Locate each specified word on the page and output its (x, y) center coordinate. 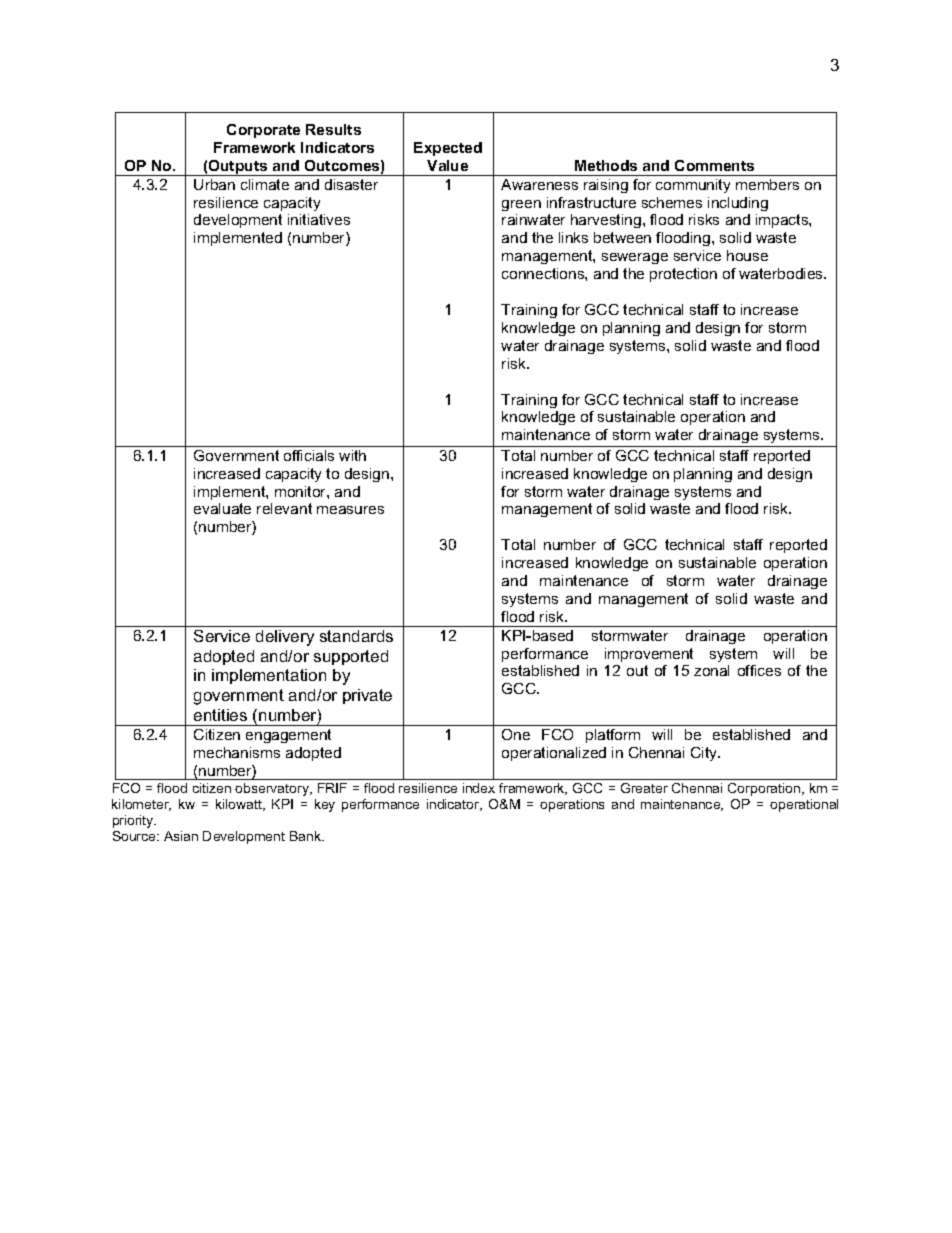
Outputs (238, 168)
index (479, 788)
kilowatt (240, 805)
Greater (644, 788)
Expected (448, 149)
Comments (714, 165)
